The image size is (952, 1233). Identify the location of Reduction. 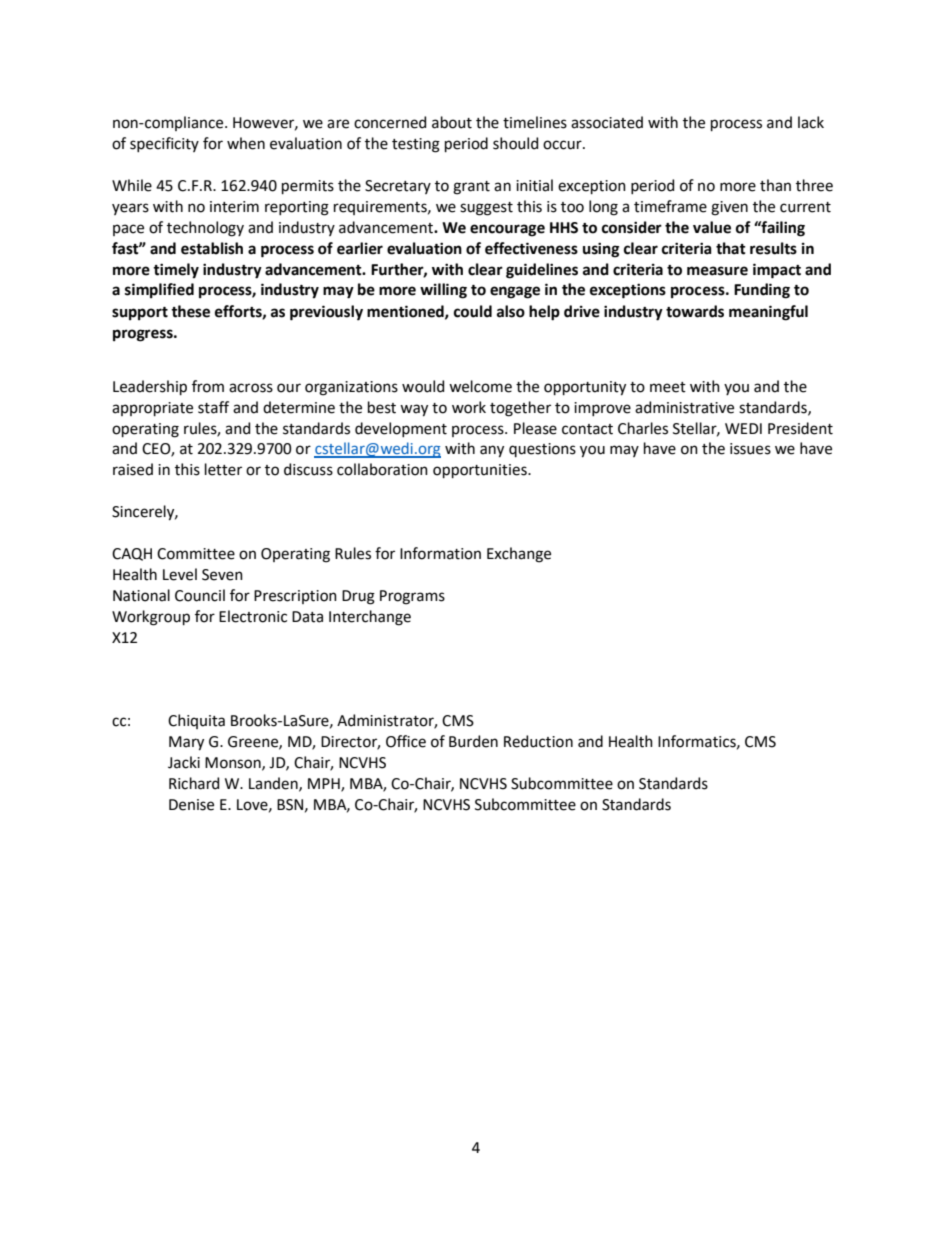
(538, 741).
